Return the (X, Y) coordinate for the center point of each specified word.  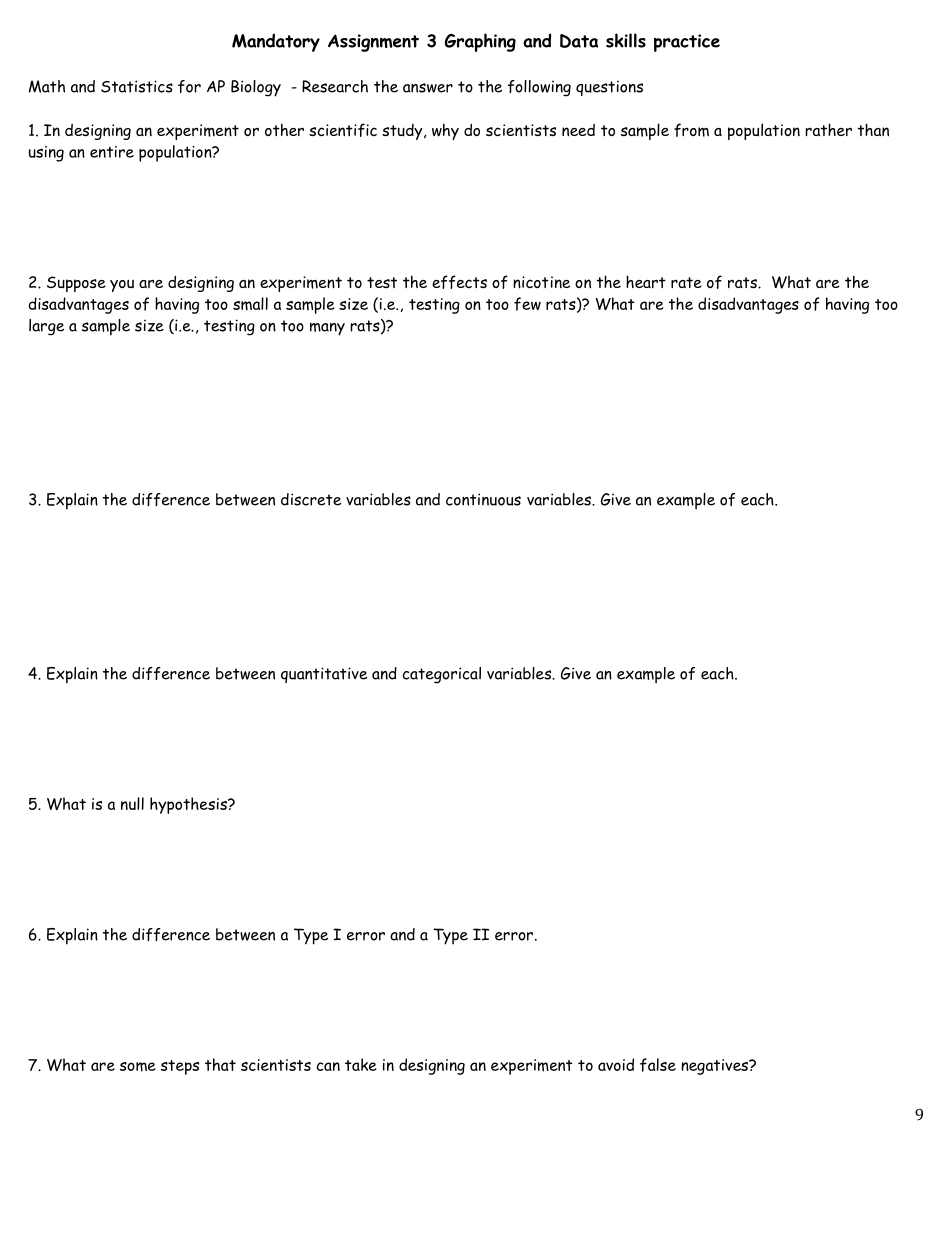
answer (428, 88)
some (138, 1067)
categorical (442, 675)
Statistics (137, 86)
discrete (311, 499)
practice (687, 43)
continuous (483, 499)
